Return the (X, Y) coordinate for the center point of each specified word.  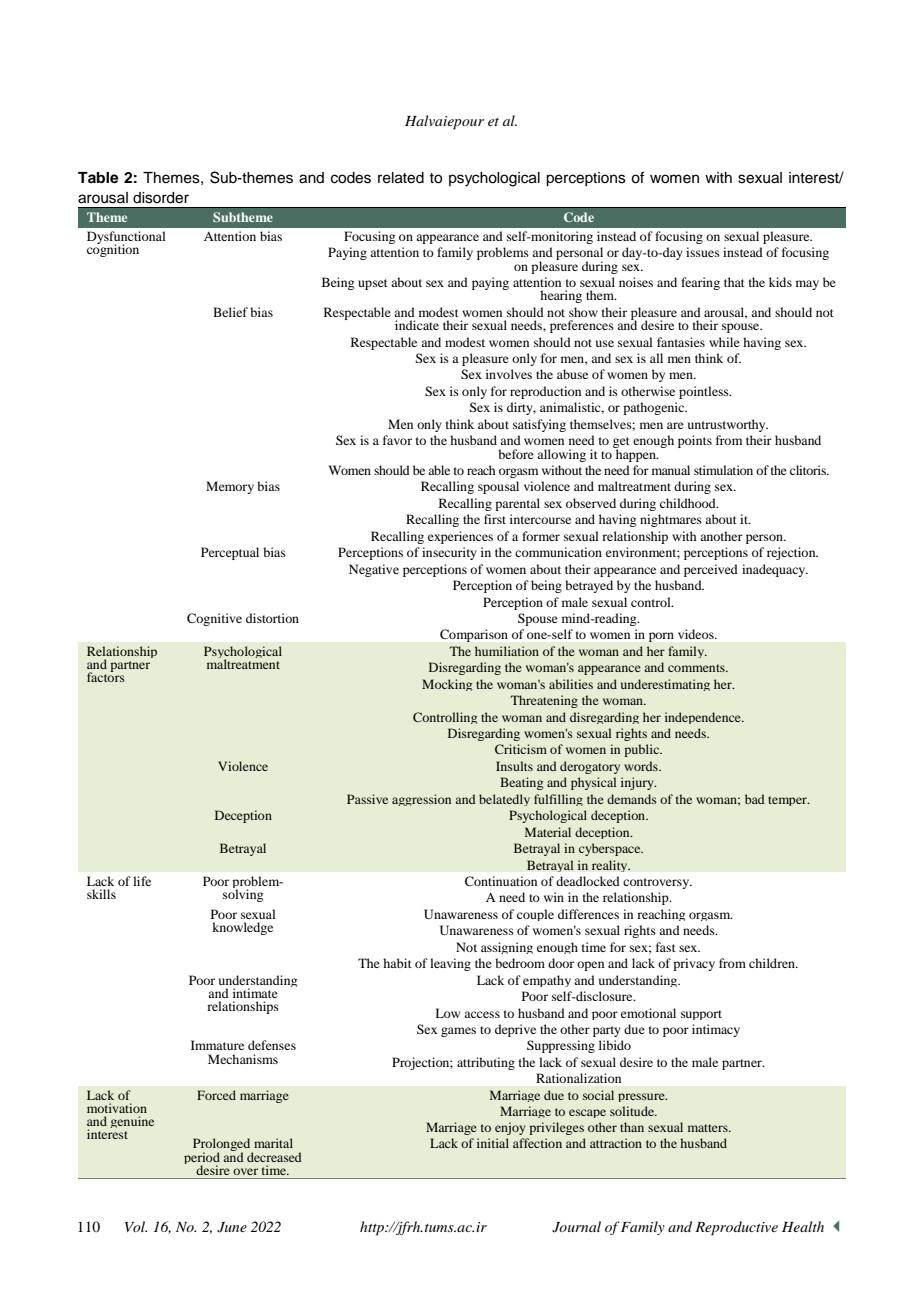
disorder (161, 198)
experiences (460, 537)
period (202, 1159)
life (142, 881)
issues (703, 252)
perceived (711, 570)
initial (493, 1143)
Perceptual (230, 553)
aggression (421, 800)
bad (755, 799)
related (401, 178)
